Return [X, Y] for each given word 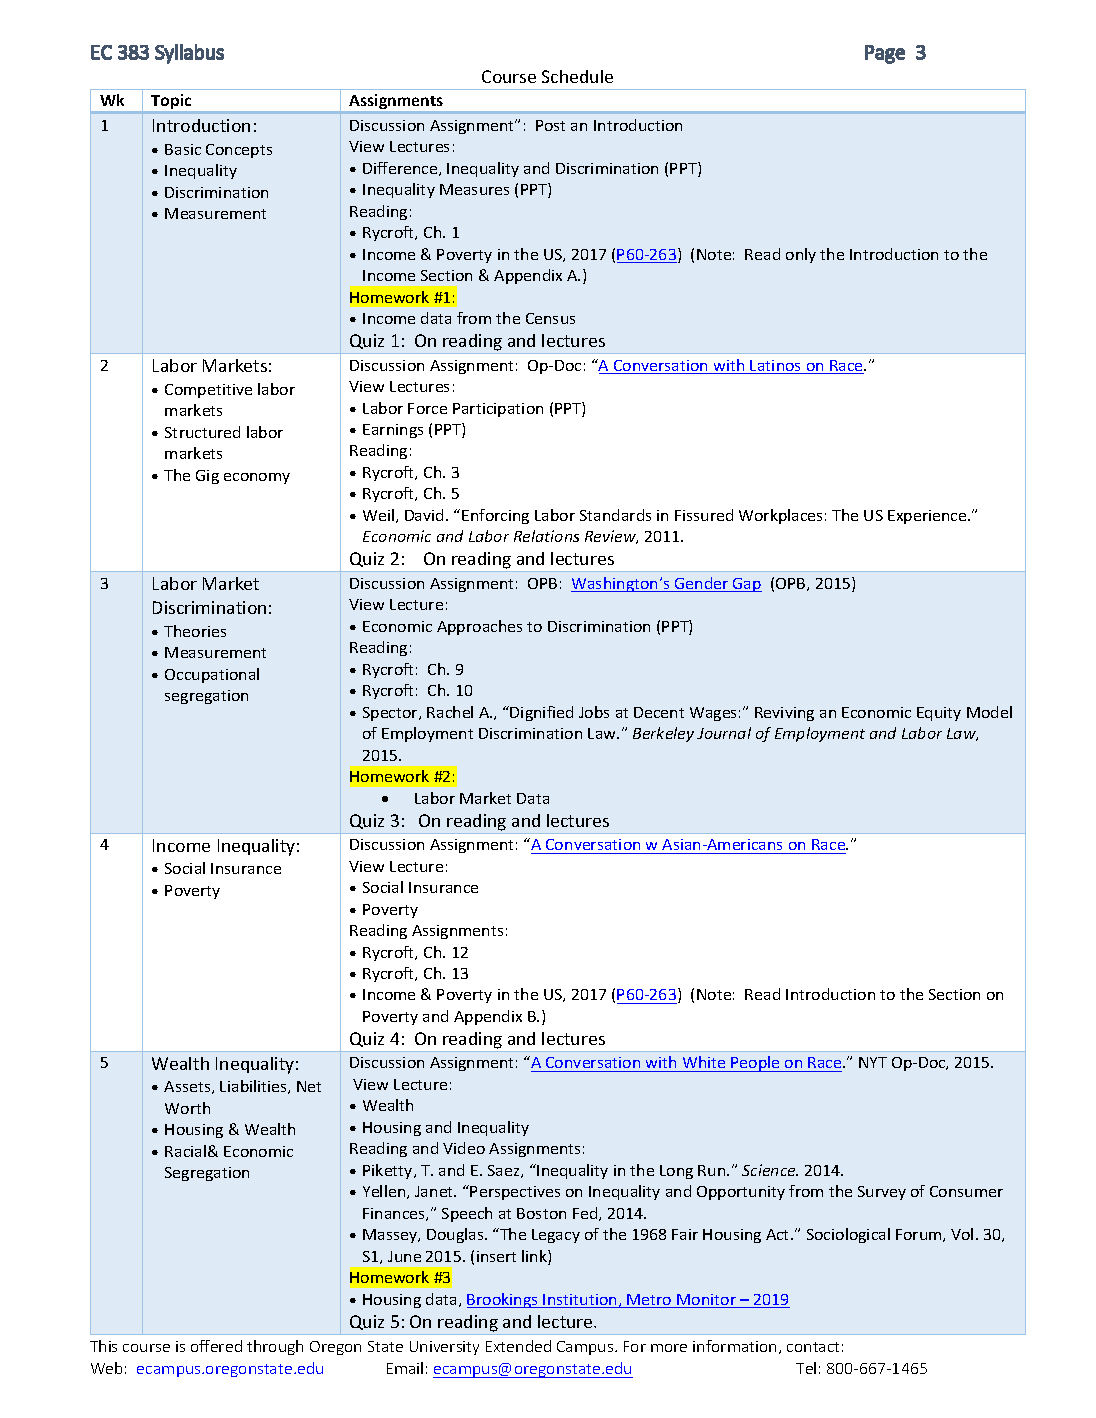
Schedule [577, 76]
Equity [939, 714]
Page [885, 54]
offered [216, 1346]
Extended [518, 1346]
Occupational [212, 675]
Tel [806, 1368]
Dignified [541, 713]
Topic [172, 103]
